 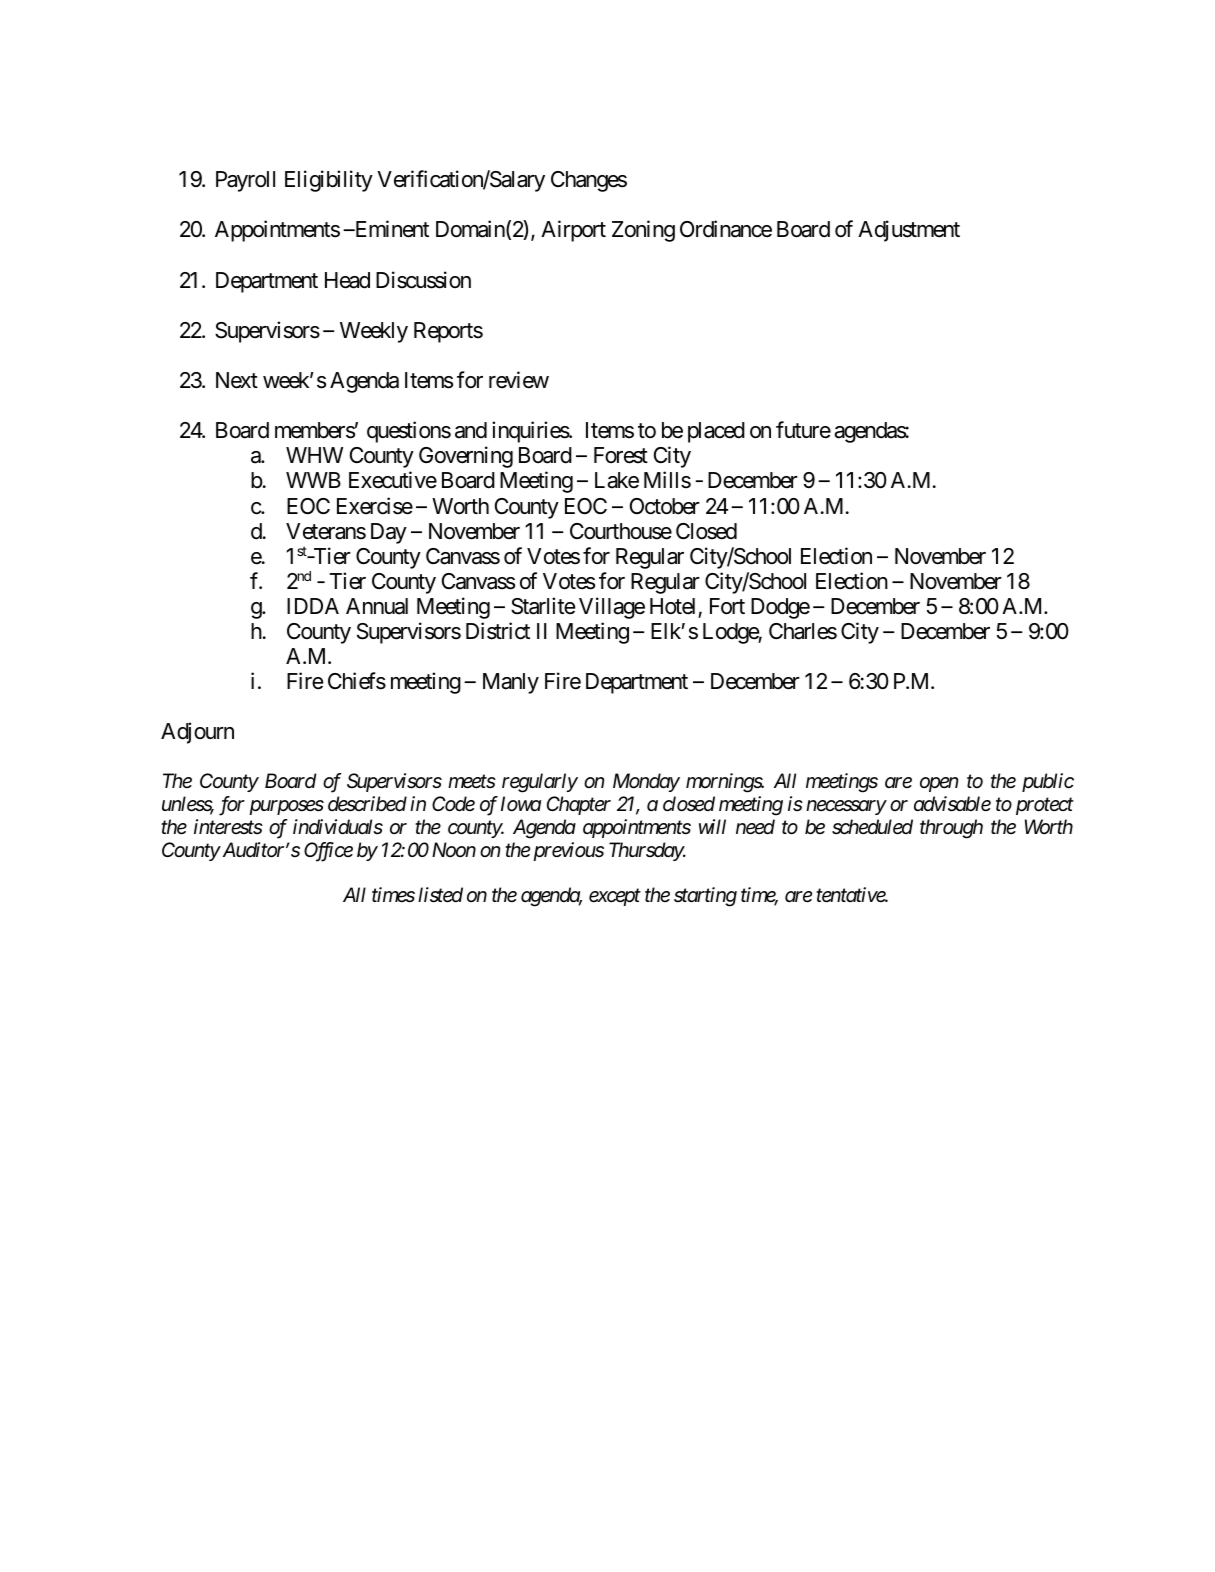 I want to click on individuals, so click(x=338, y=827).
